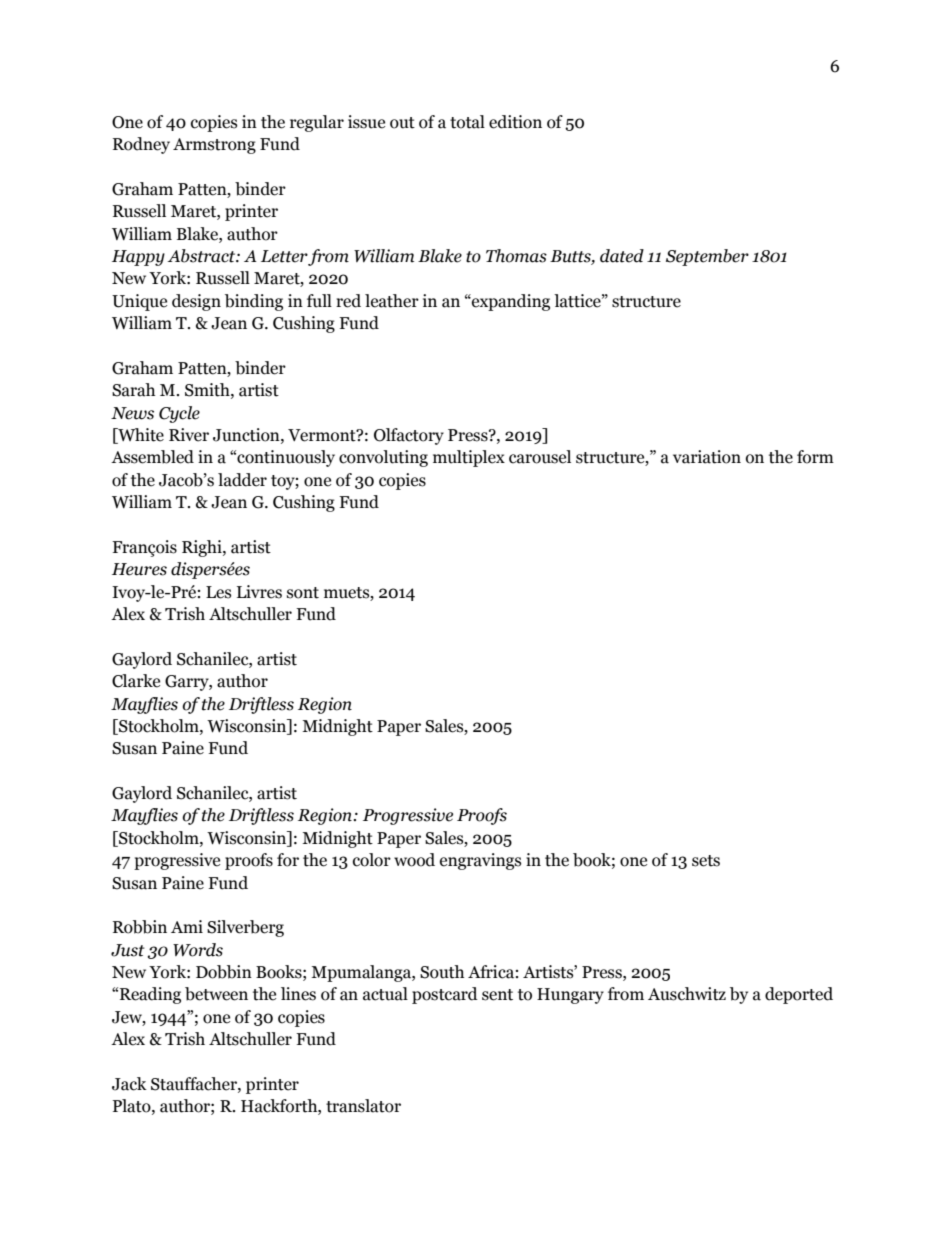 This screenshot has height=1233, width=952. Describe the element at coordinates (467, 122) in the screenshot. I see `total` at that location.
